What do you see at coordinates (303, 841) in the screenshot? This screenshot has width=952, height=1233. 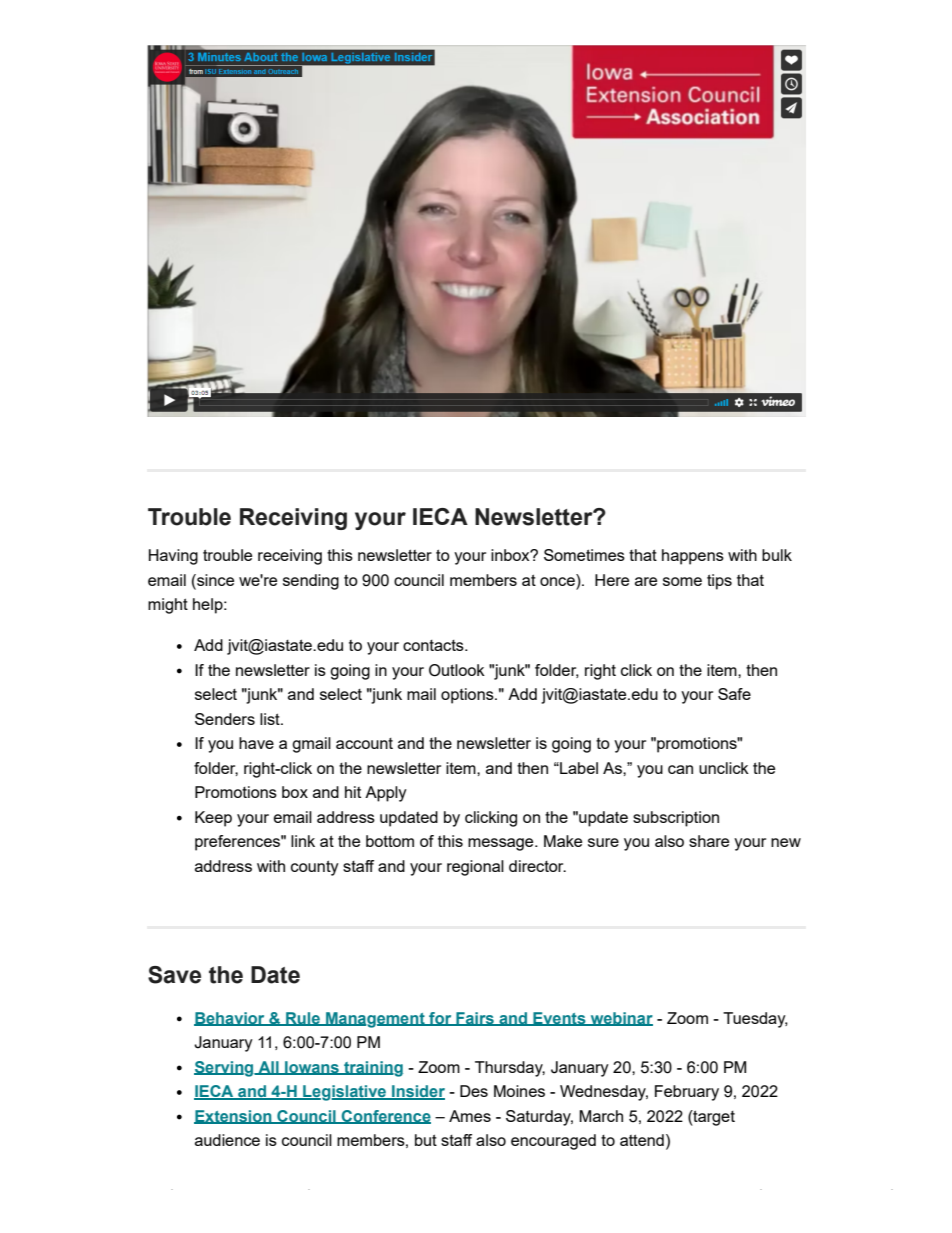 I see `link` at bounding box center [303, 841].
